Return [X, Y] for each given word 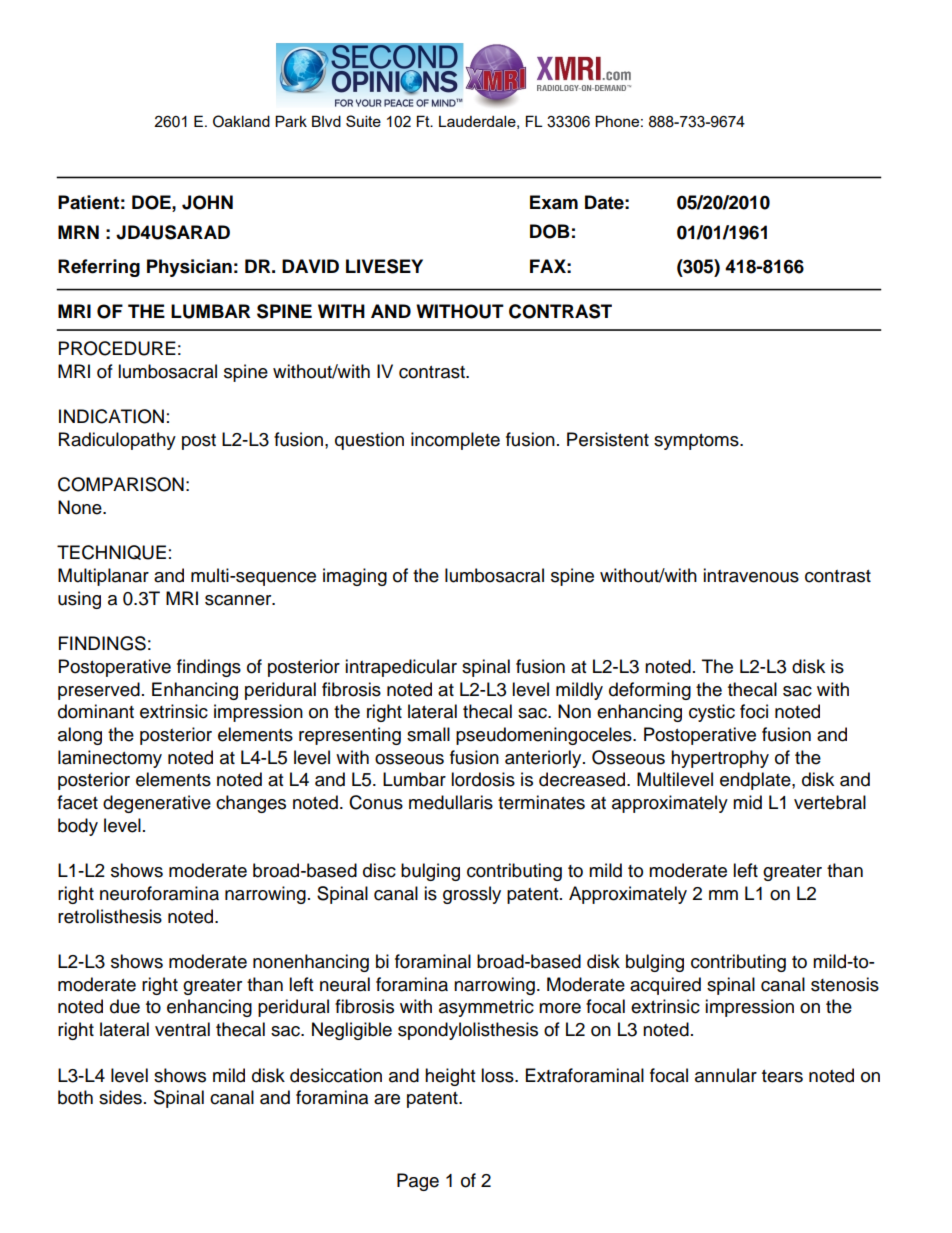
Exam [554, 202]
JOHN [207, 202]
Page [418, 1182]
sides [120, 1097]
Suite [363, 121]
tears [782, 1076]
